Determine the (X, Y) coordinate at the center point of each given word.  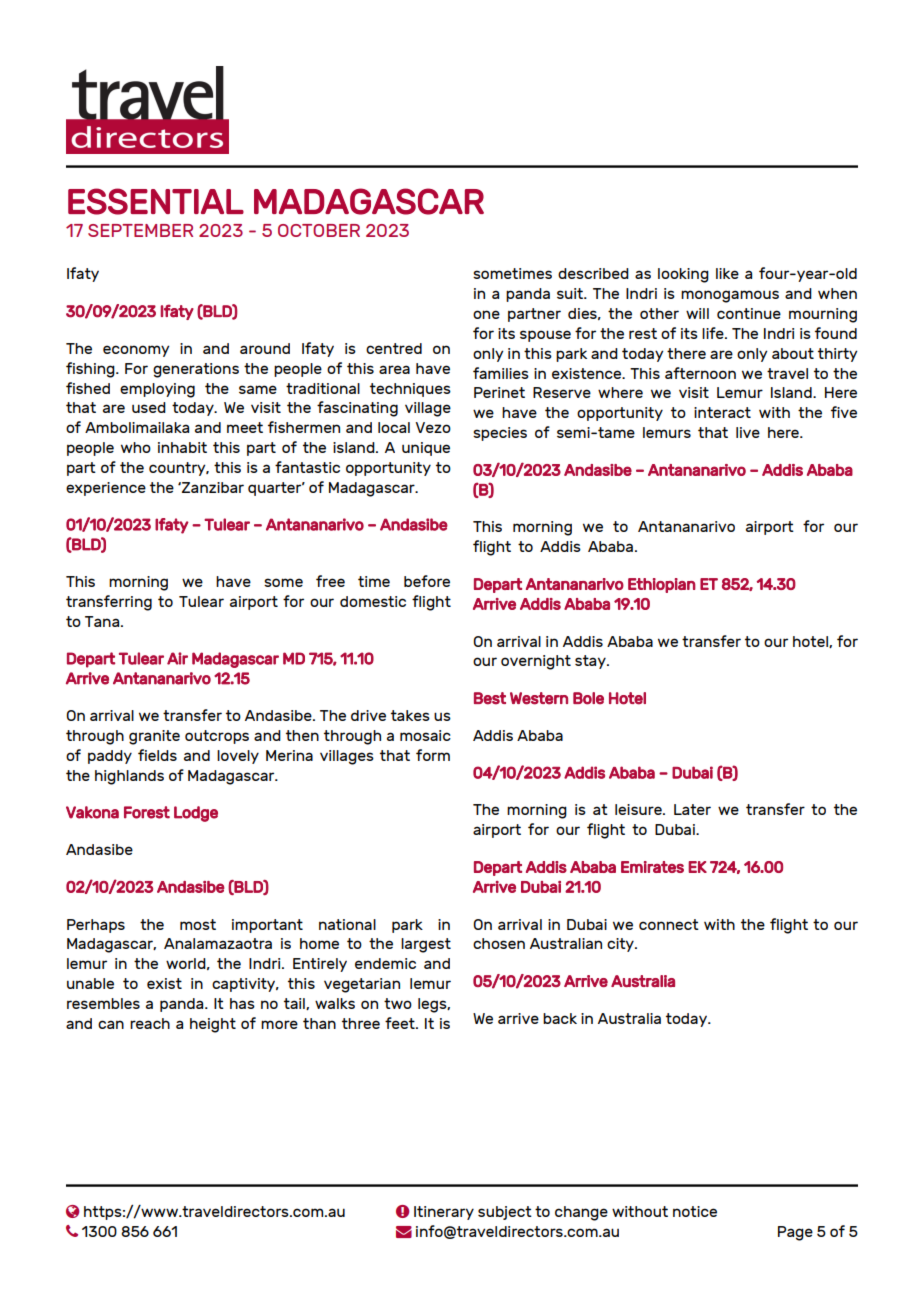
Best (490, 698)
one (486, 314)
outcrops (217, 737)
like (727, 273)
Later (692, 809)
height (213, 1025)
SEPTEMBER (140, 230)
